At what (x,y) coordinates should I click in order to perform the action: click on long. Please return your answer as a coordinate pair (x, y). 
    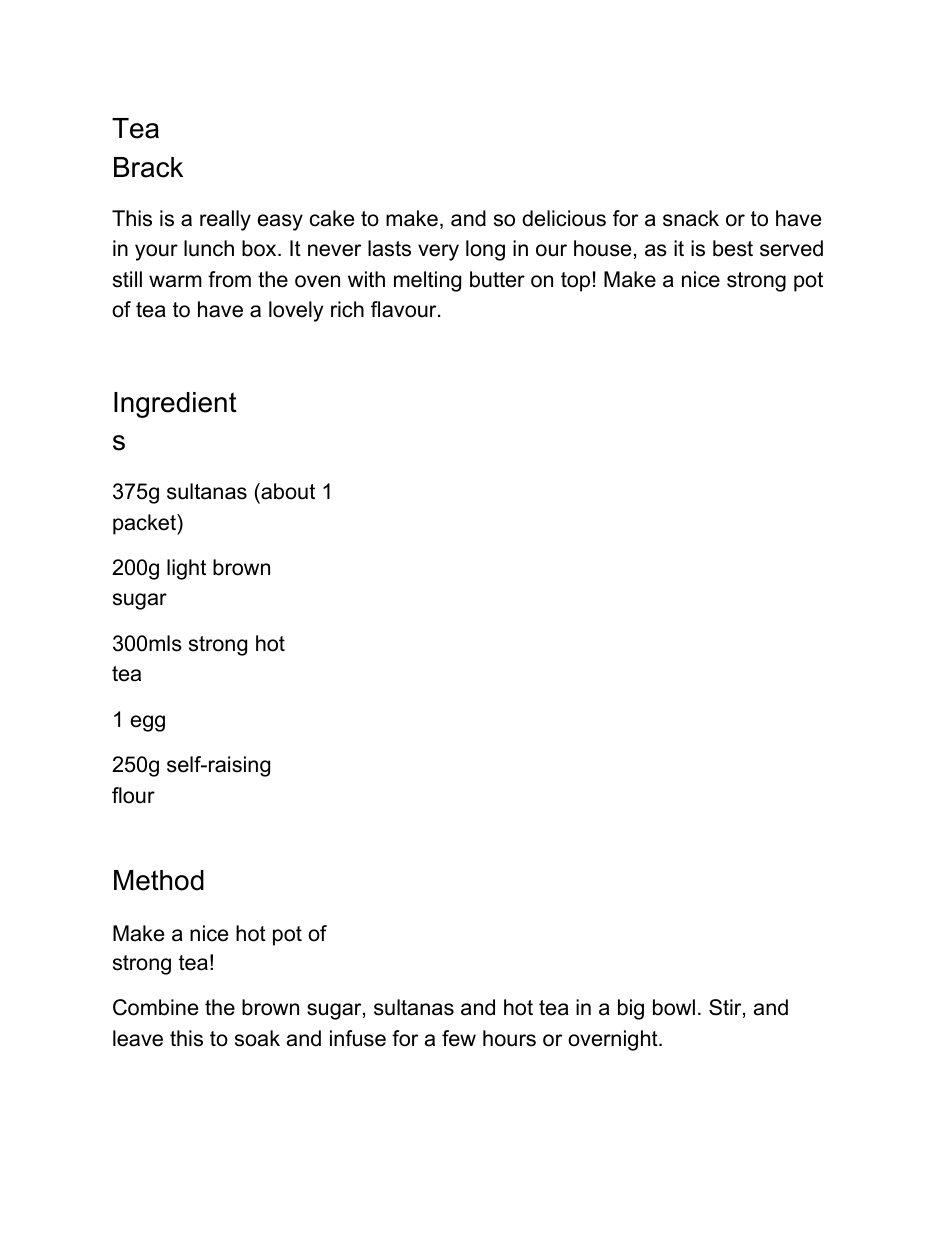
    Looking at the image, I should click on (485, 250).
